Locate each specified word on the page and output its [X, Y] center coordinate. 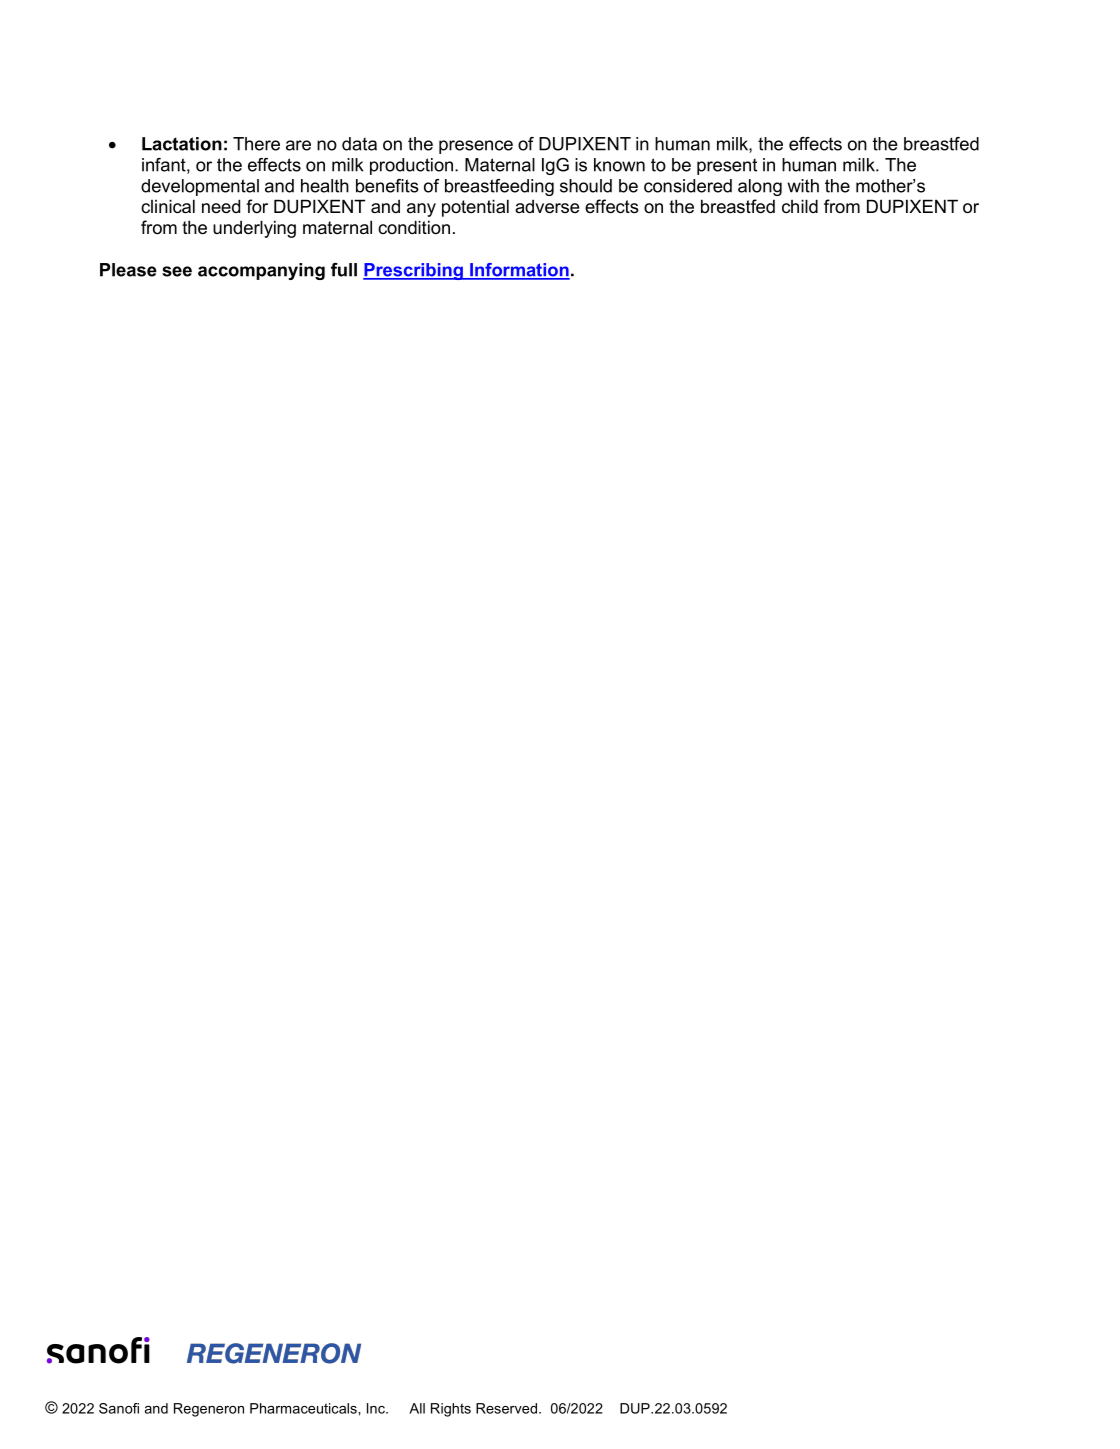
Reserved [506, 1408]
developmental [200, 187]
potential [475, 208]
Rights [451, 1410]
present [727, 166]
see [177, 271]
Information [519, 271]
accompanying [261, 271]
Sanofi [119, 1408]
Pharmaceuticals [304, 1408]
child [800, 206]
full [344, 270]
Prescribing [414, 271]
